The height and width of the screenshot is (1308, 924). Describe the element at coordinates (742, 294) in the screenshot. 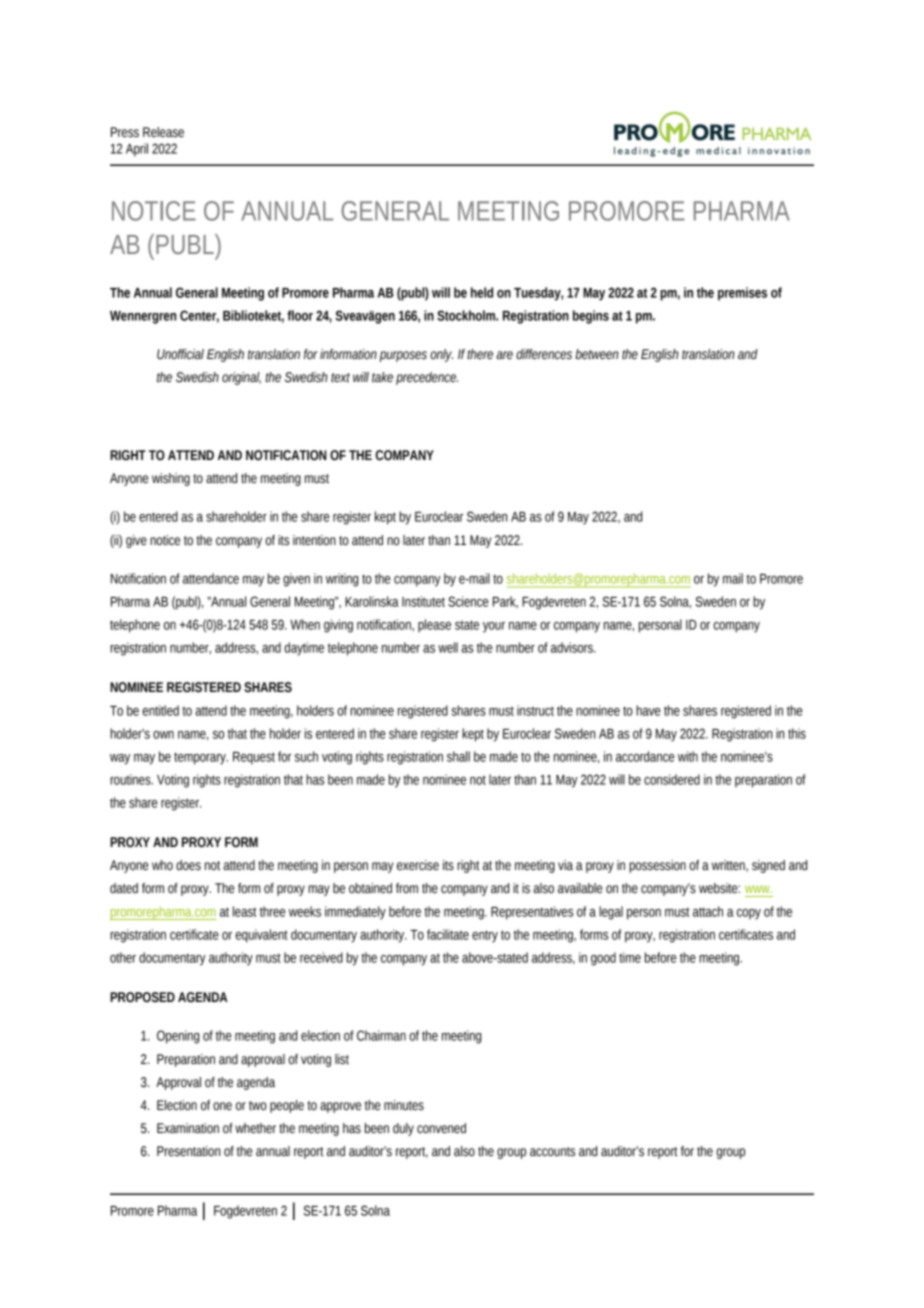

I see `premises` at that location.
